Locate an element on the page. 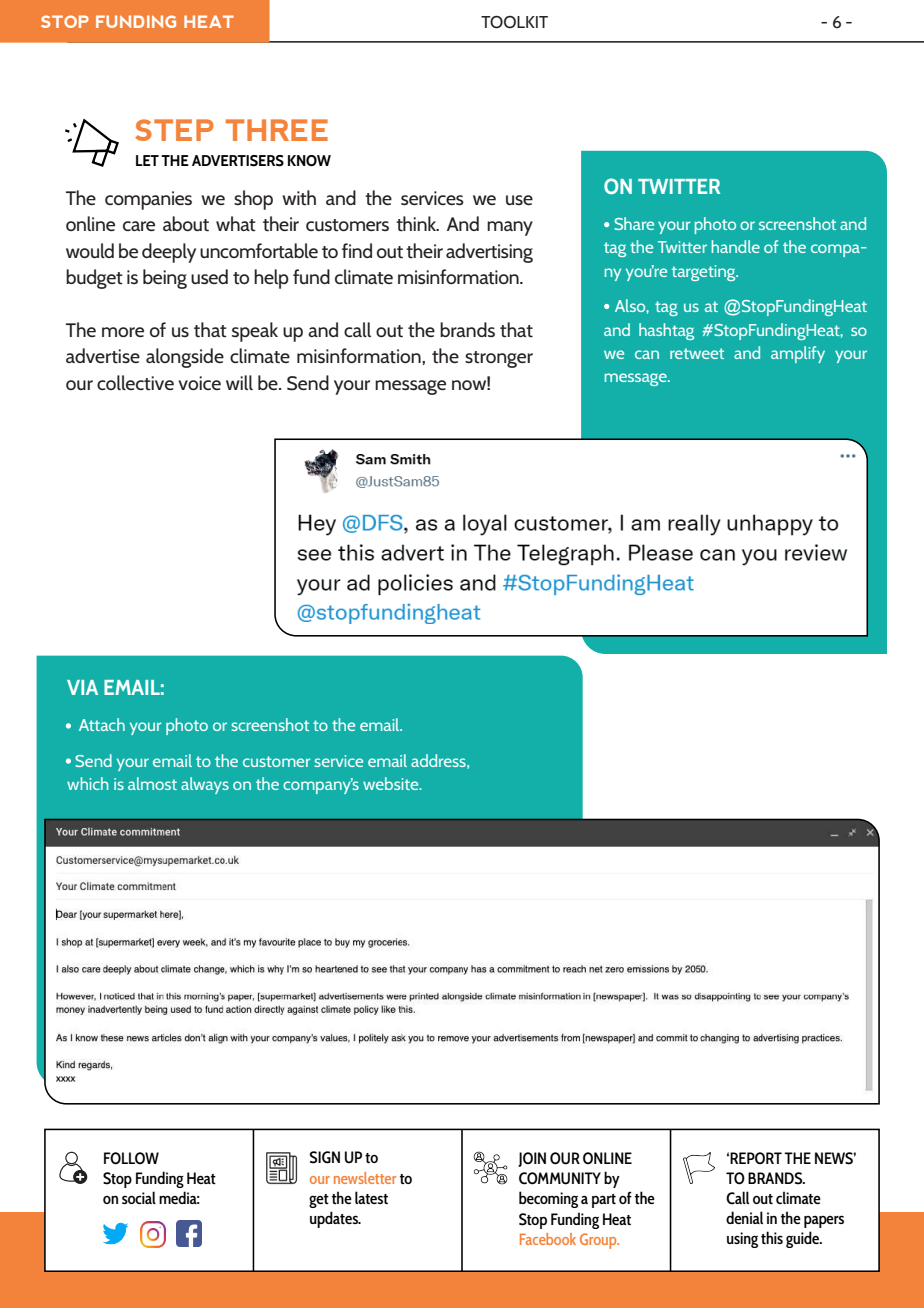 The width and height of the page is (924, 1308). Share is located at coordinates (634, 223).
